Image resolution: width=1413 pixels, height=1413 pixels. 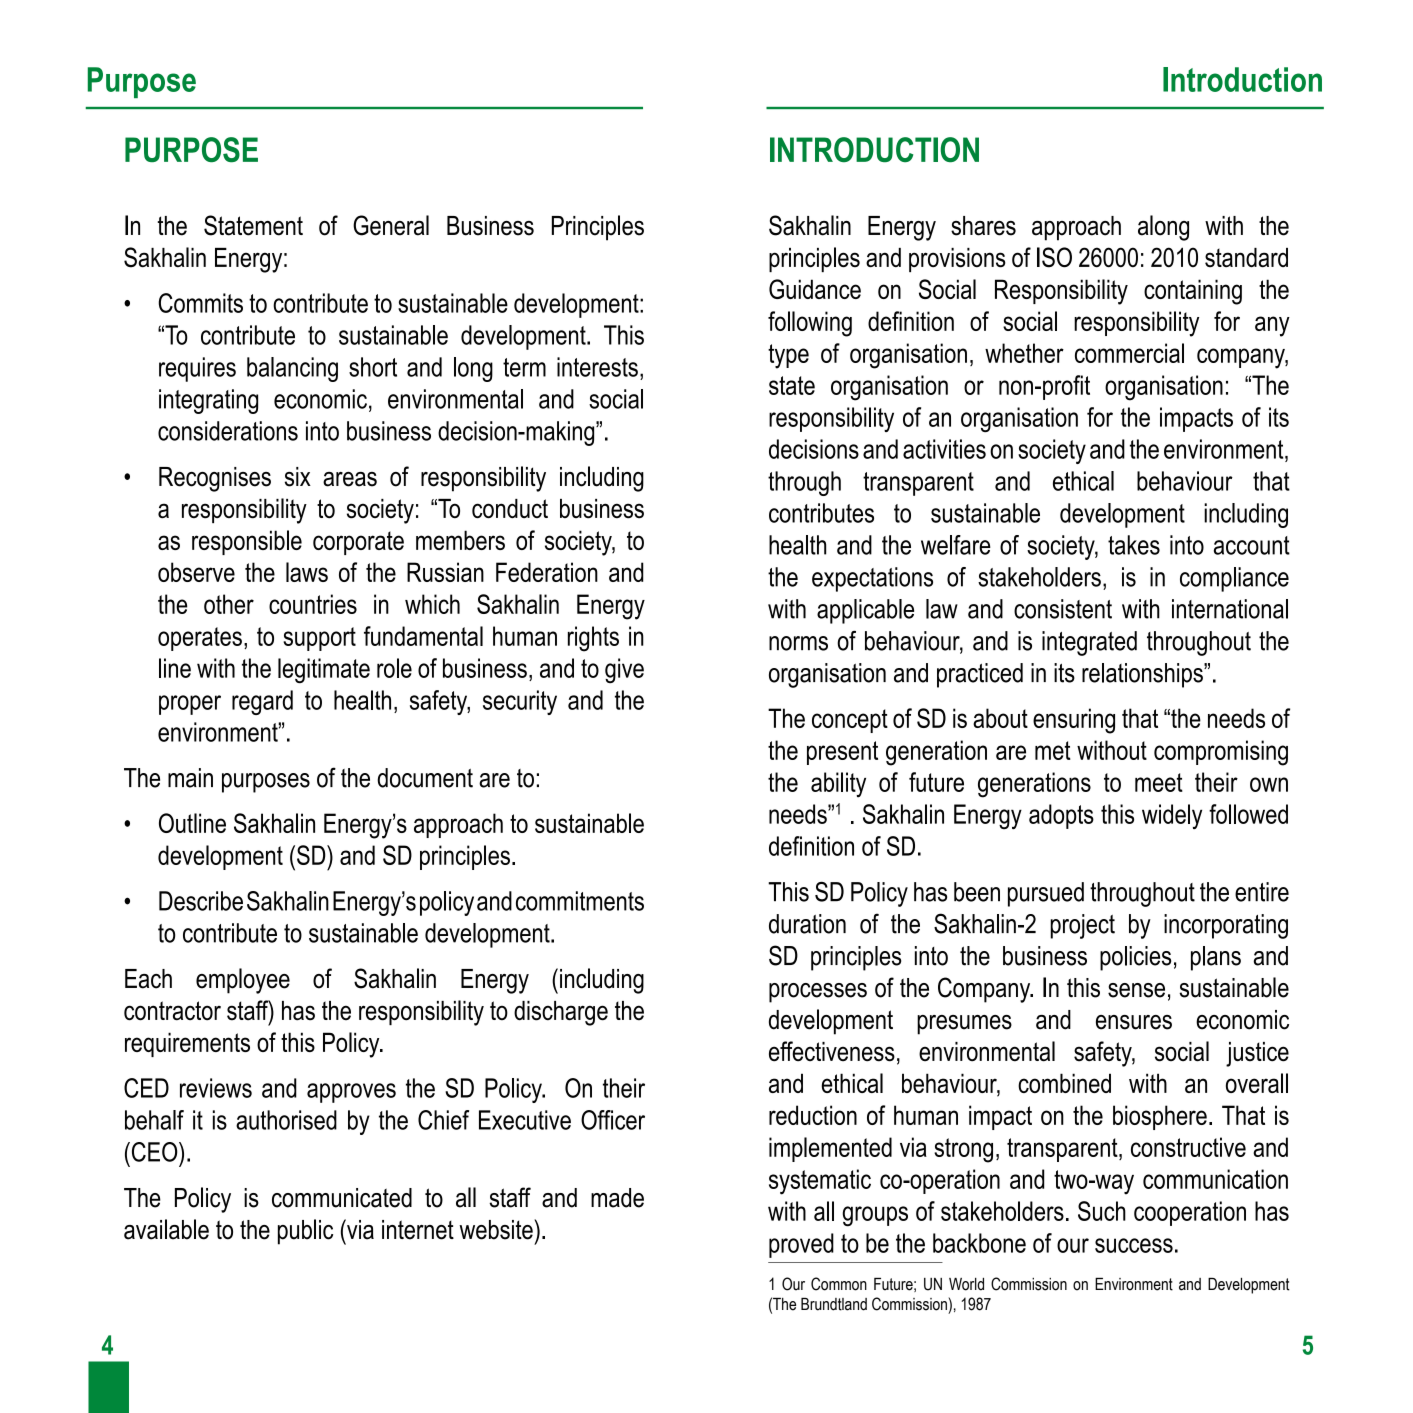 I want to click on Guidance, so click(x=815, y=289).
